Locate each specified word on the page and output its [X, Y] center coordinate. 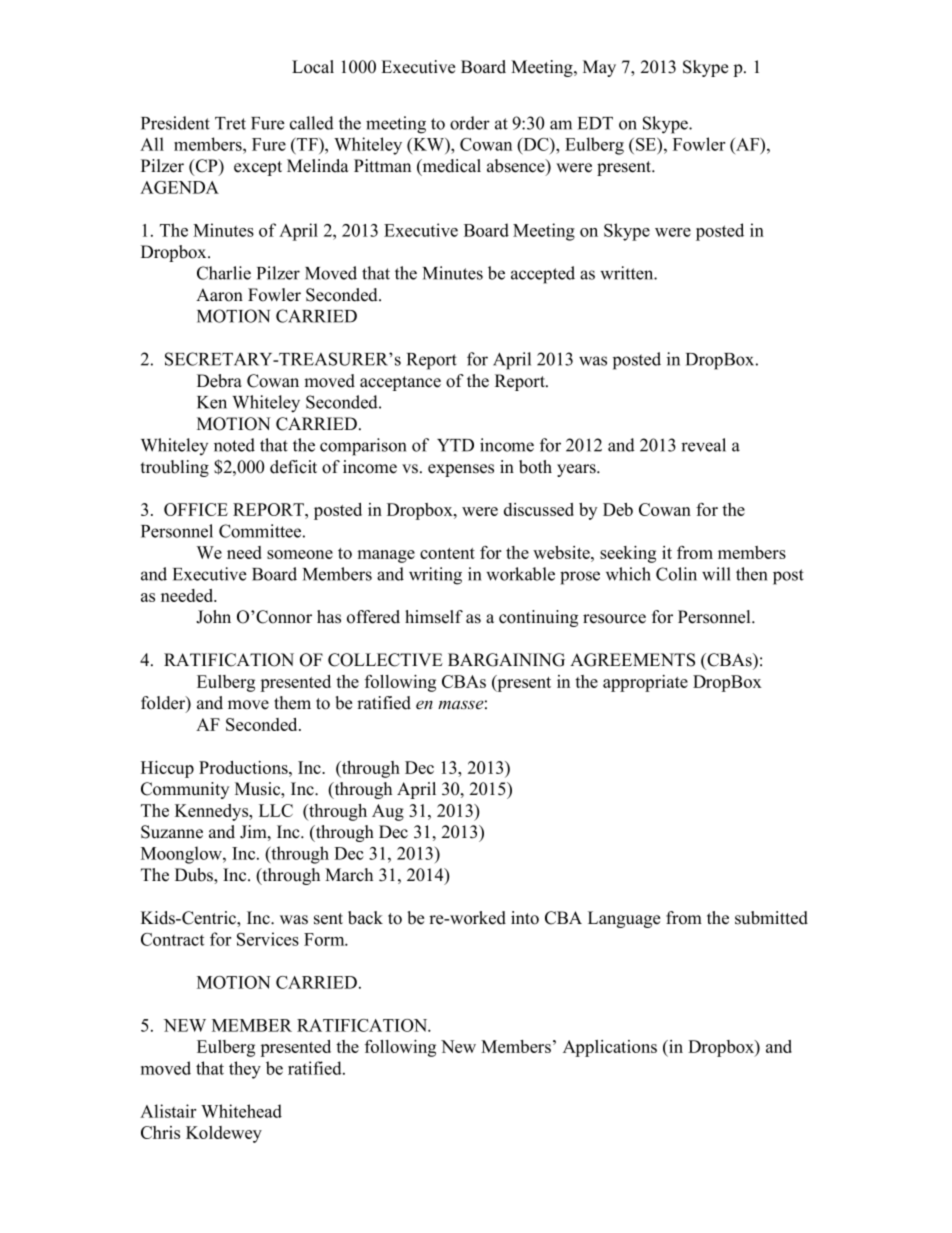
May [599, 68]
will [716, 574]
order [470, 123]
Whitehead [241, 1111]
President [175, 123]
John [213, 617]
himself [434, 617]
